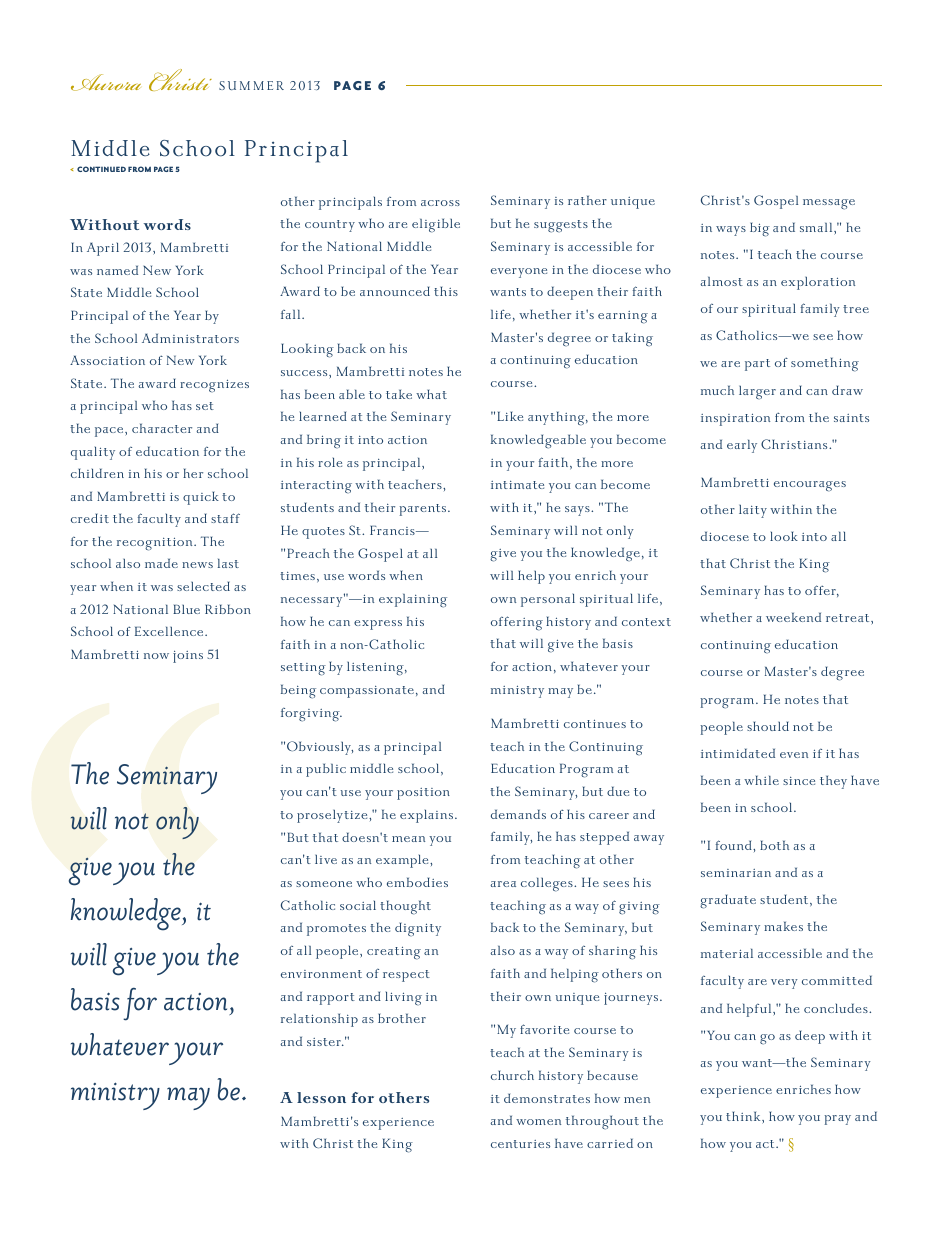 This document has height=1233, width=952. Describe the element at coordinates (423, 794) in the document. I see `position` at that location.
